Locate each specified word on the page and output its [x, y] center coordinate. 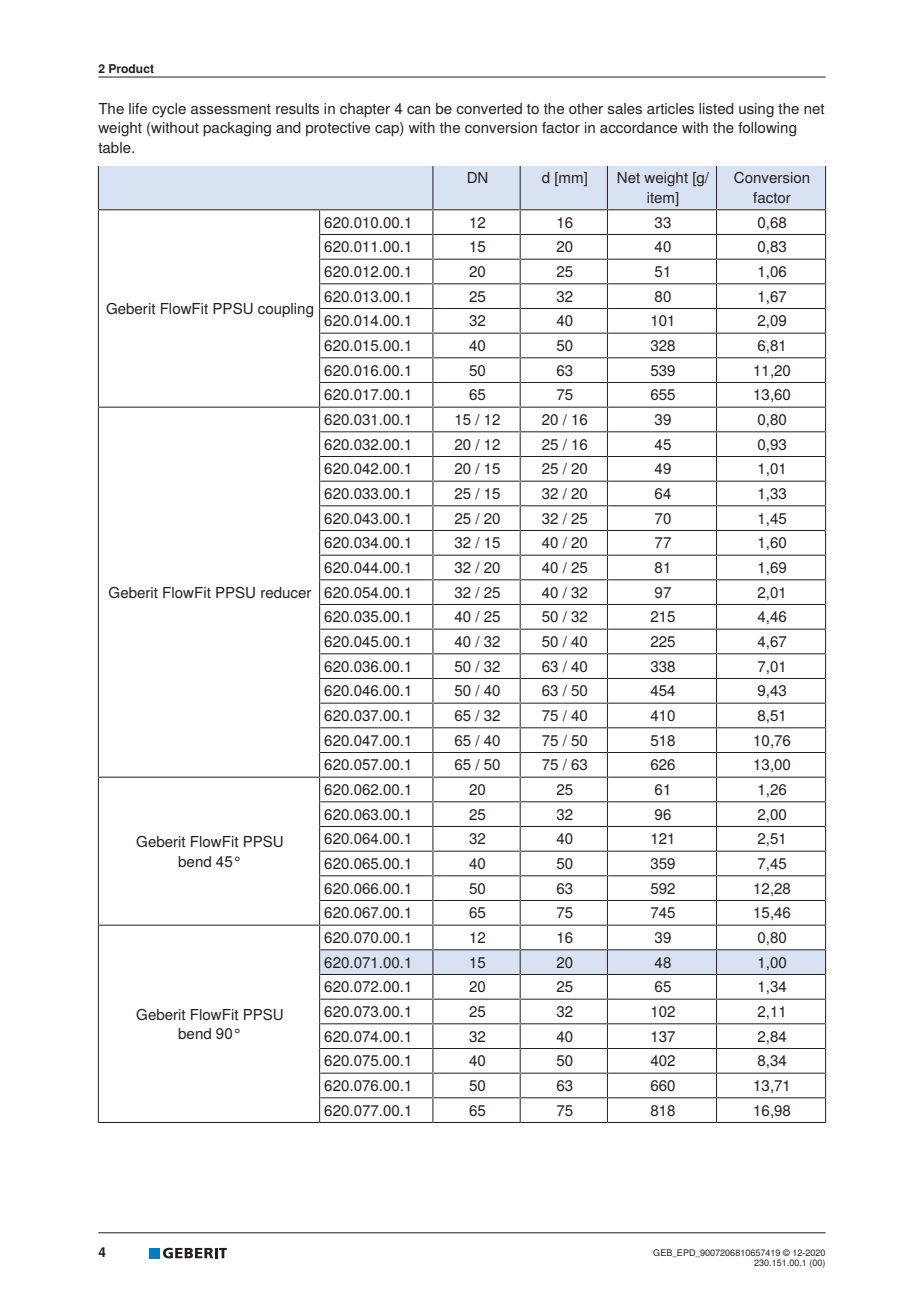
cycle [169, 110]
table [115, 147]
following [767, 129]
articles [670, 108]
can [418, 110]
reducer [286, 592]
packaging [237, 129]
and [288, 127]
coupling [285, 310]
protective [338, 129]
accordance [638, 127]
